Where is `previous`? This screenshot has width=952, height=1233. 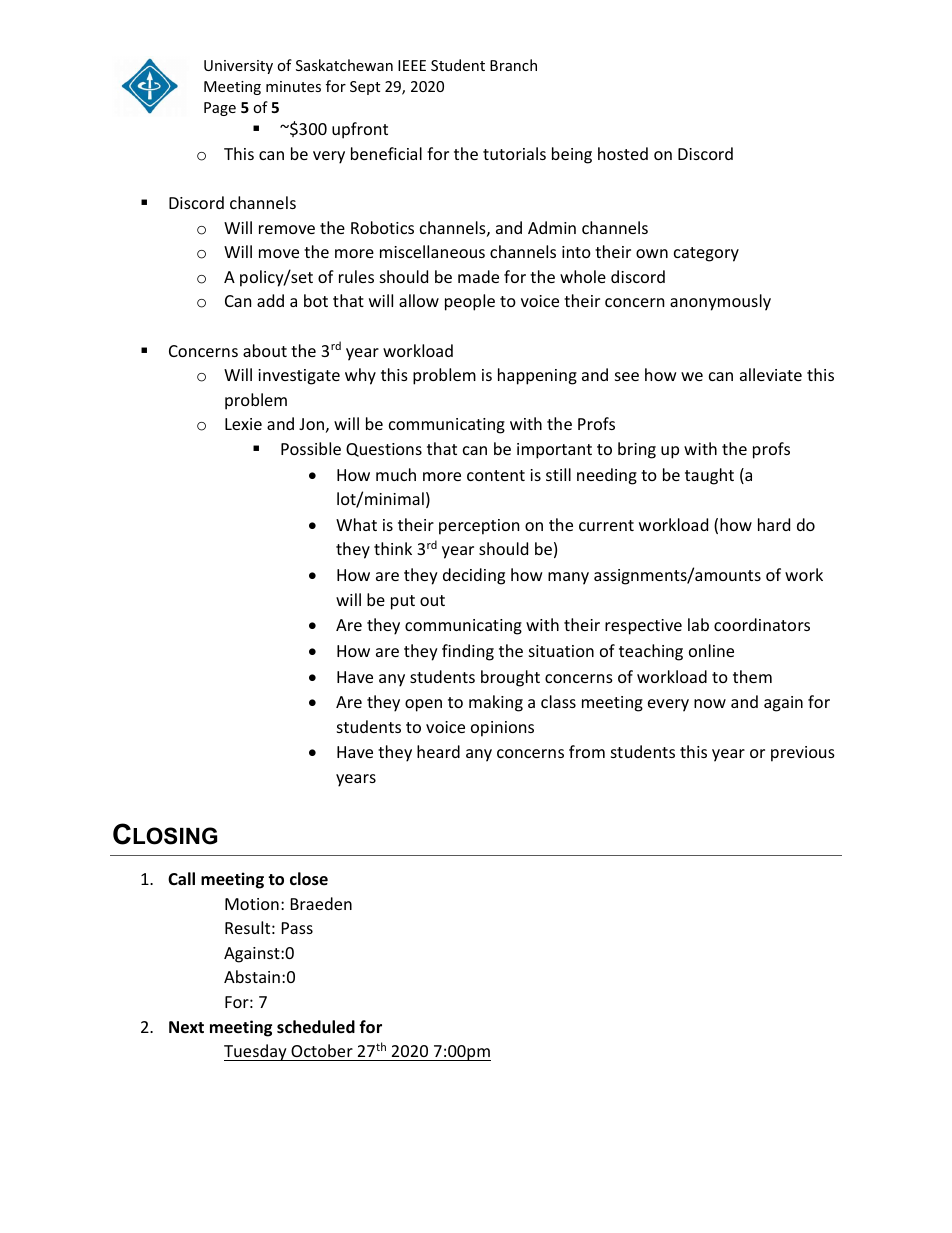
previous is located at coordinates (803, 754).
